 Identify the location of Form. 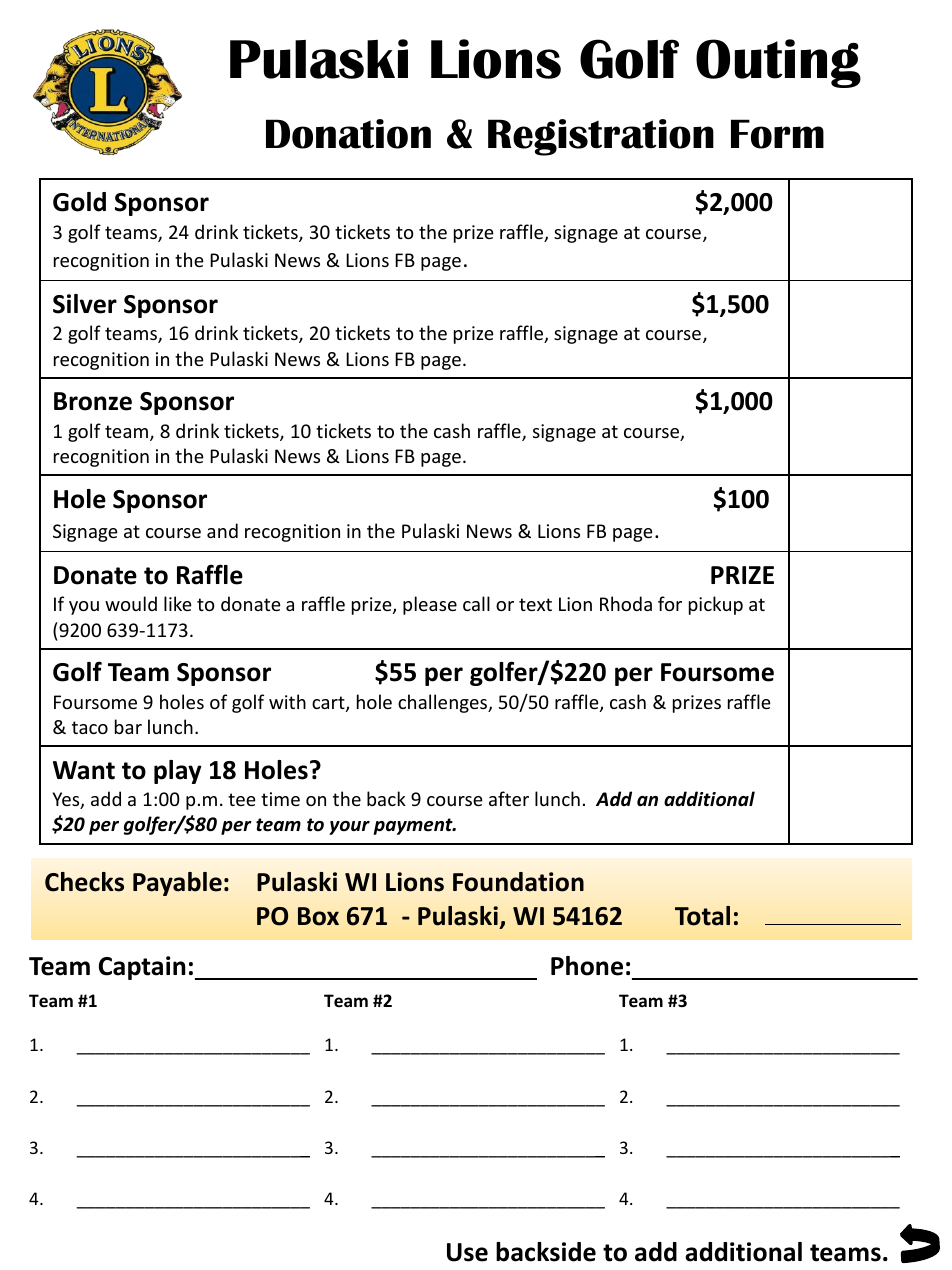
(777, 134).
